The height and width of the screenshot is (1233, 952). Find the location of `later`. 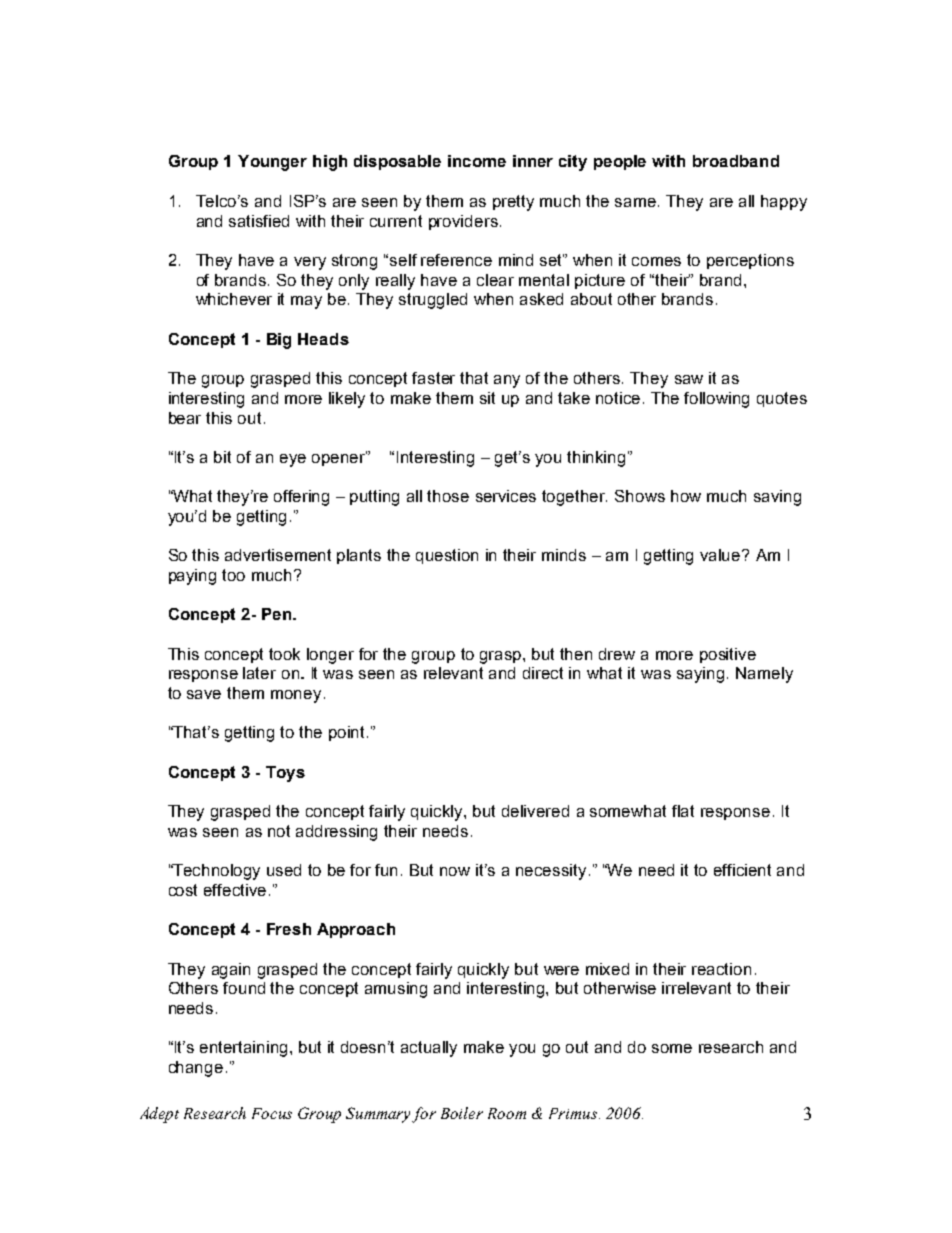

later is located at coordinates (259, 673).
